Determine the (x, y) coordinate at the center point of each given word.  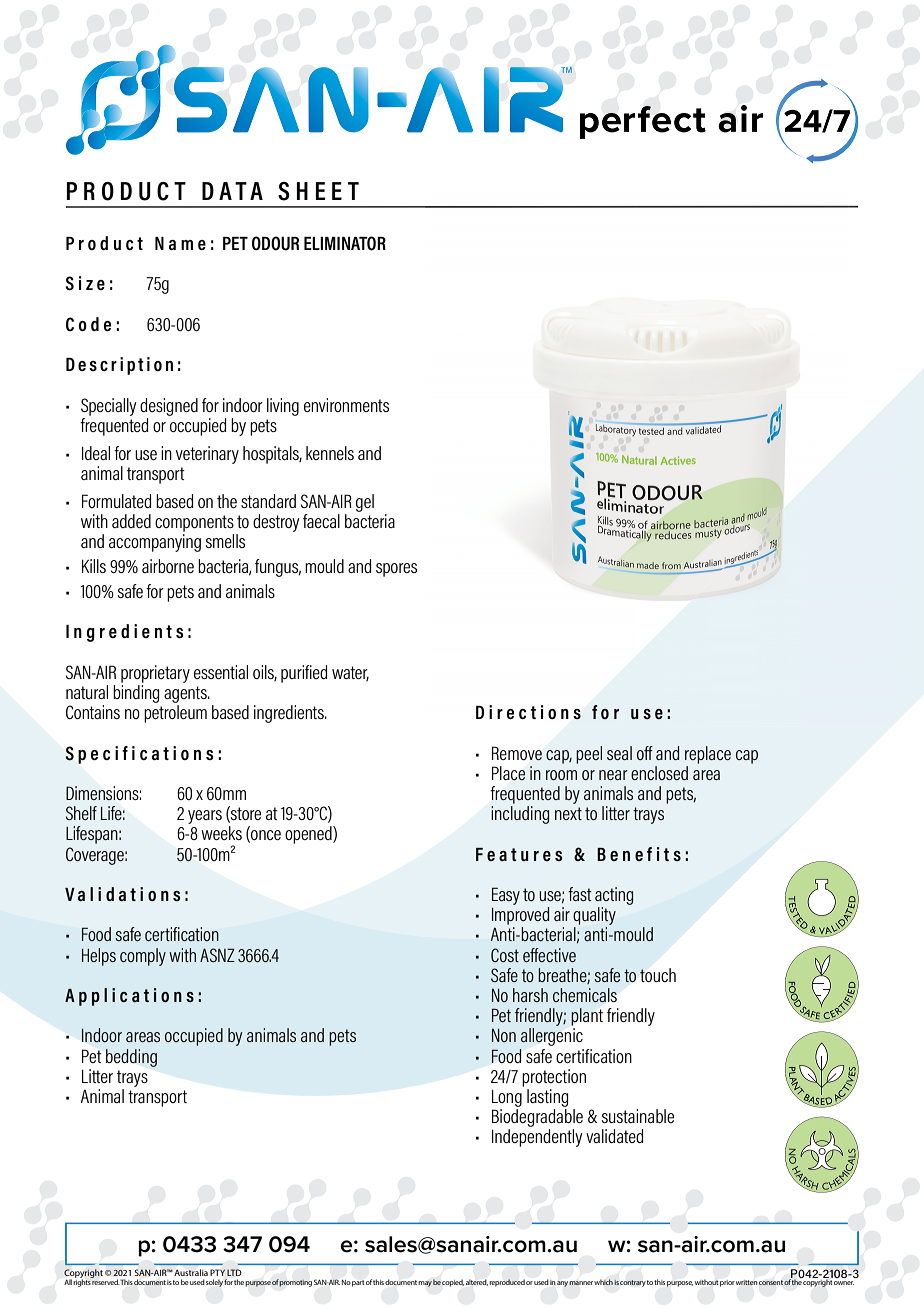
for (228, 1282)
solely (214, 1283)
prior (727, 1283)
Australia (191, 1272)
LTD (234, 1272)
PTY (217, 1272)
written (747, 1282)
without (707, 1282)
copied (453, 1283)
